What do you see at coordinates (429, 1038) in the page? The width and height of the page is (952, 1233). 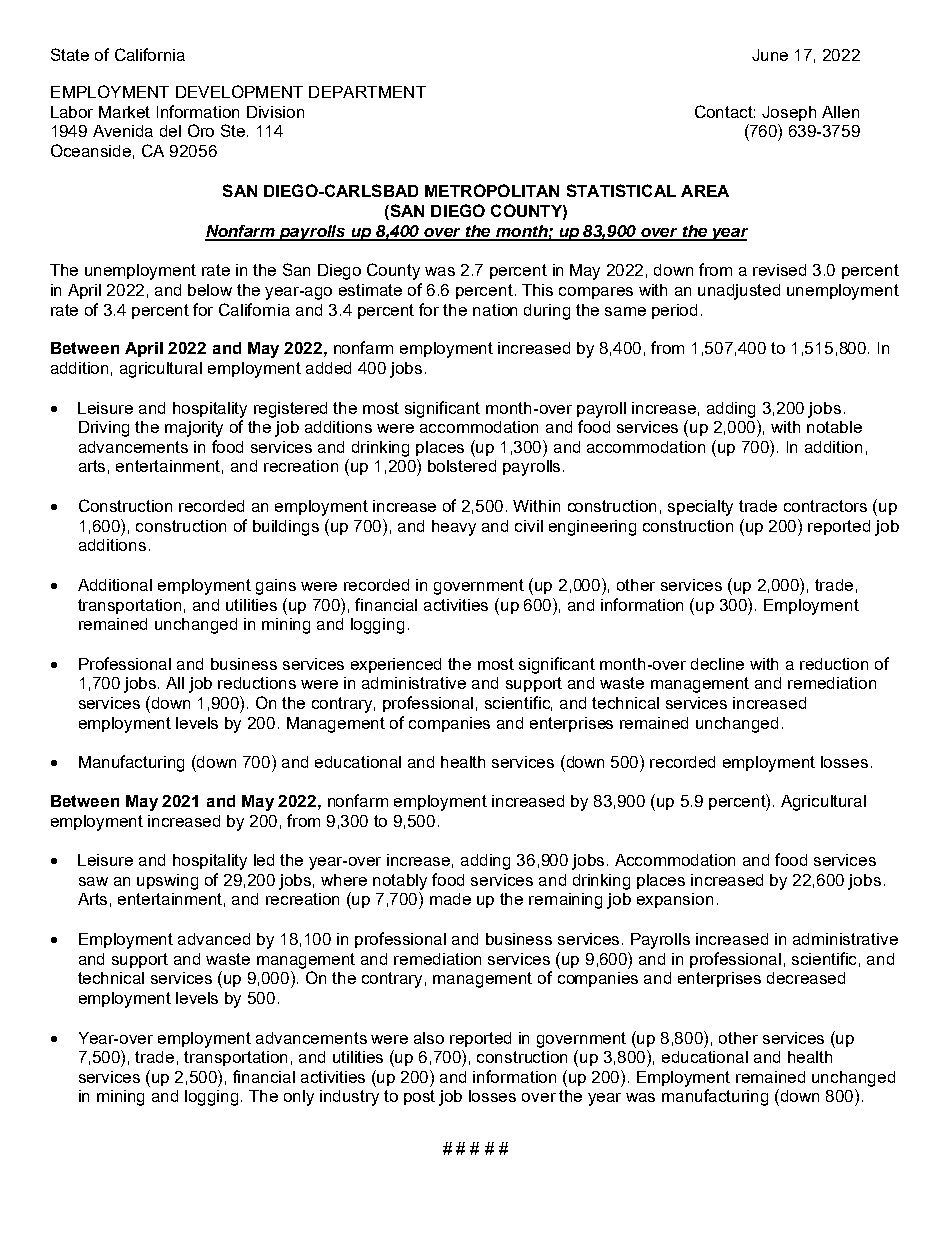 I see `also` at bounding box center [429, 1038].
